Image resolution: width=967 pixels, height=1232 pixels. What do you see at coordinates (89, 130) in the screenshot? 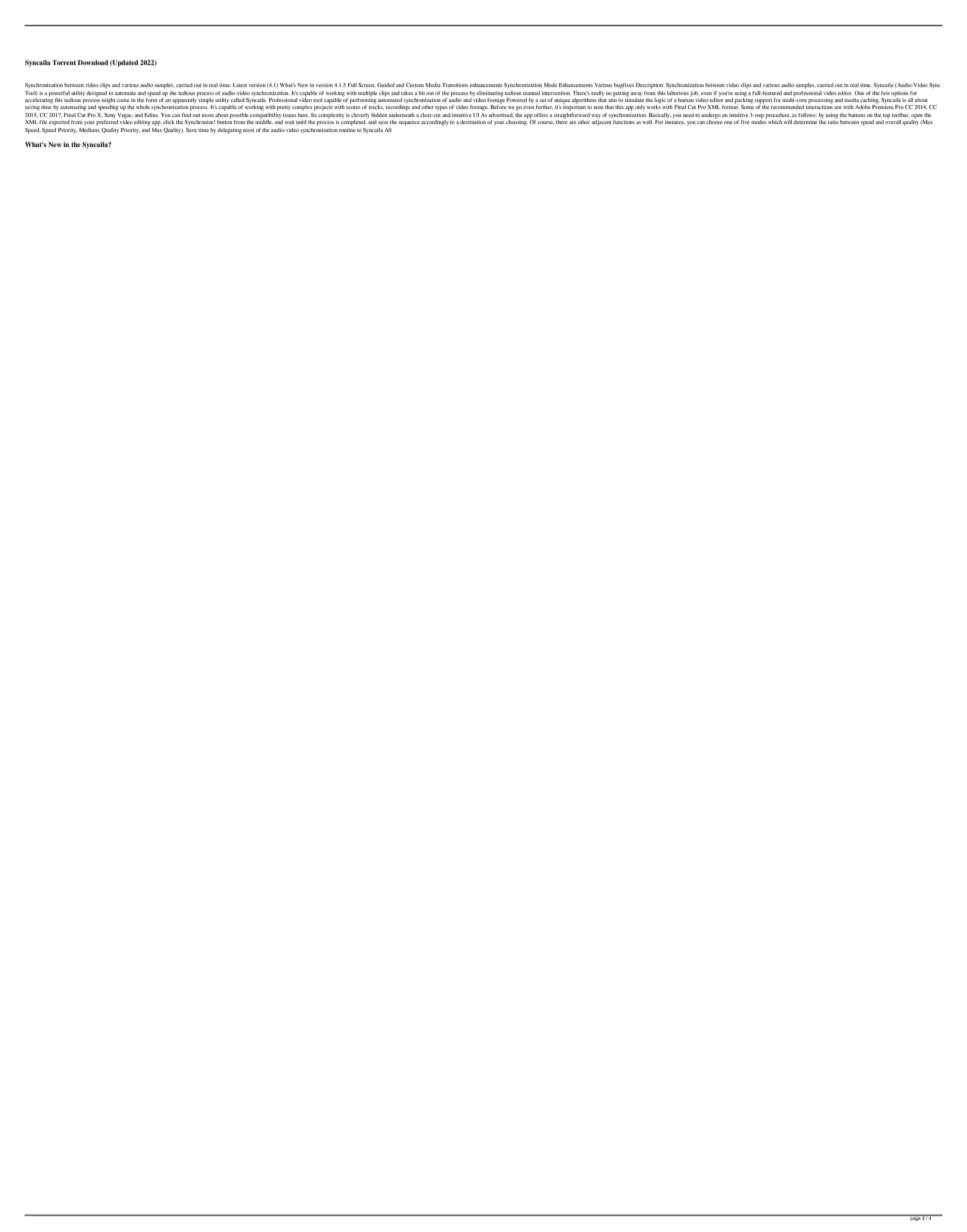
I see `Medium` at bounding box center [89, 130].
